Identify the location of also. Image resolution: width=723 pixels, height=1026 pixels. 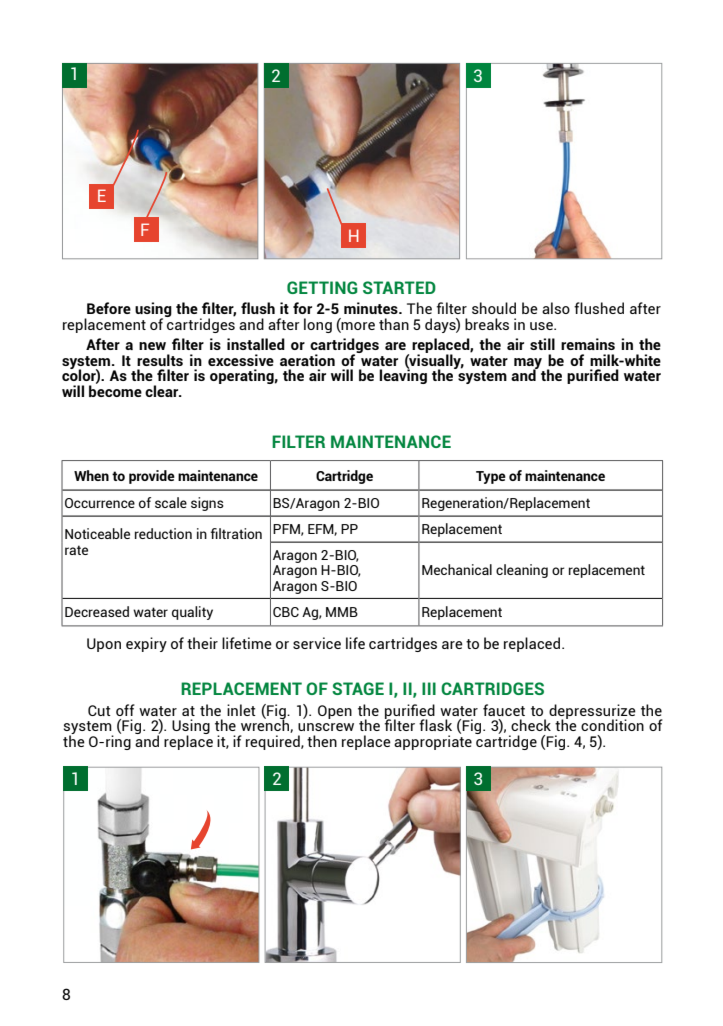
(556, 308).
